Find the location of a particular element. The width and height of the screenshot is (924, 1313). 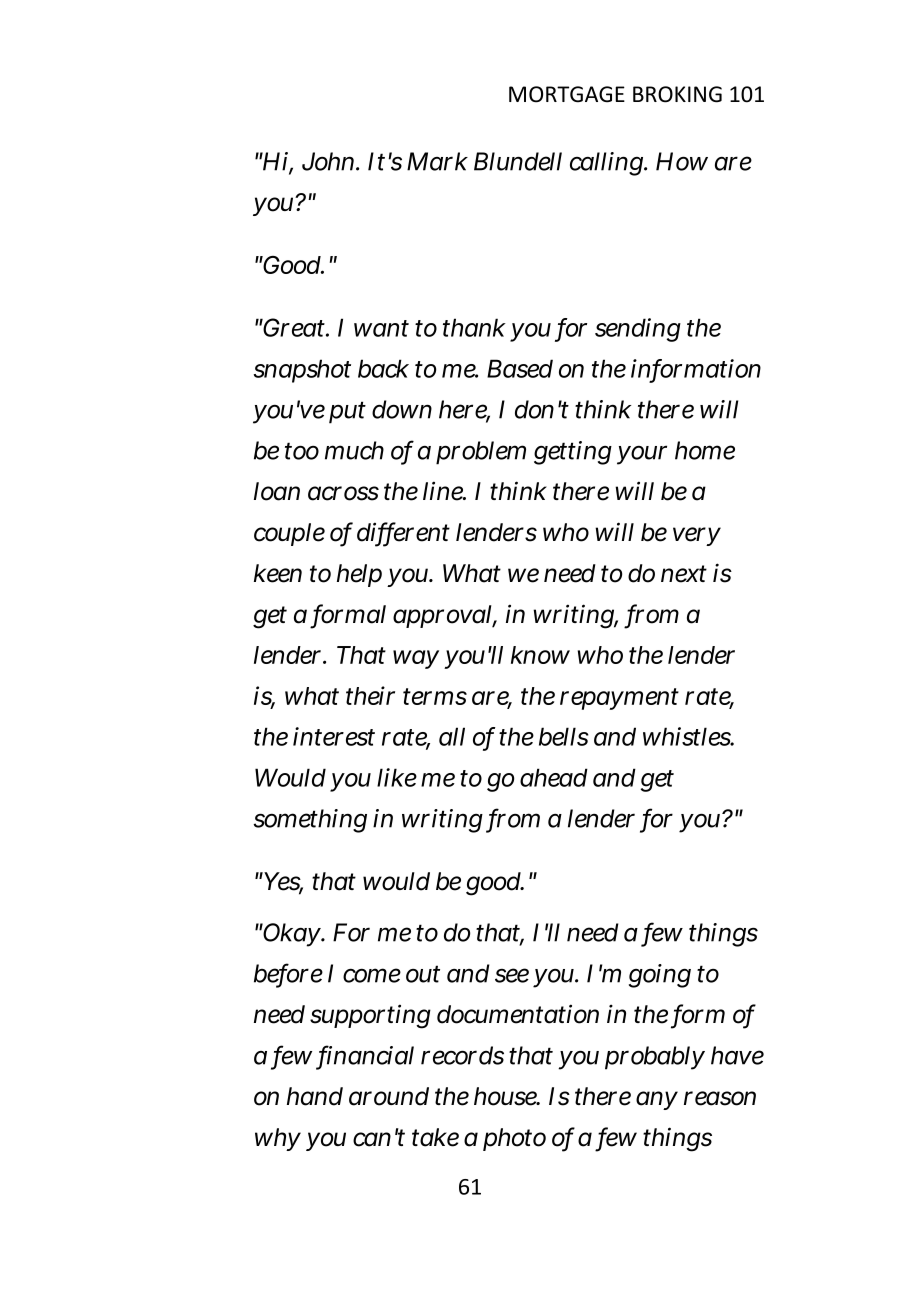

financial is located at coordinates (366, 1056).
